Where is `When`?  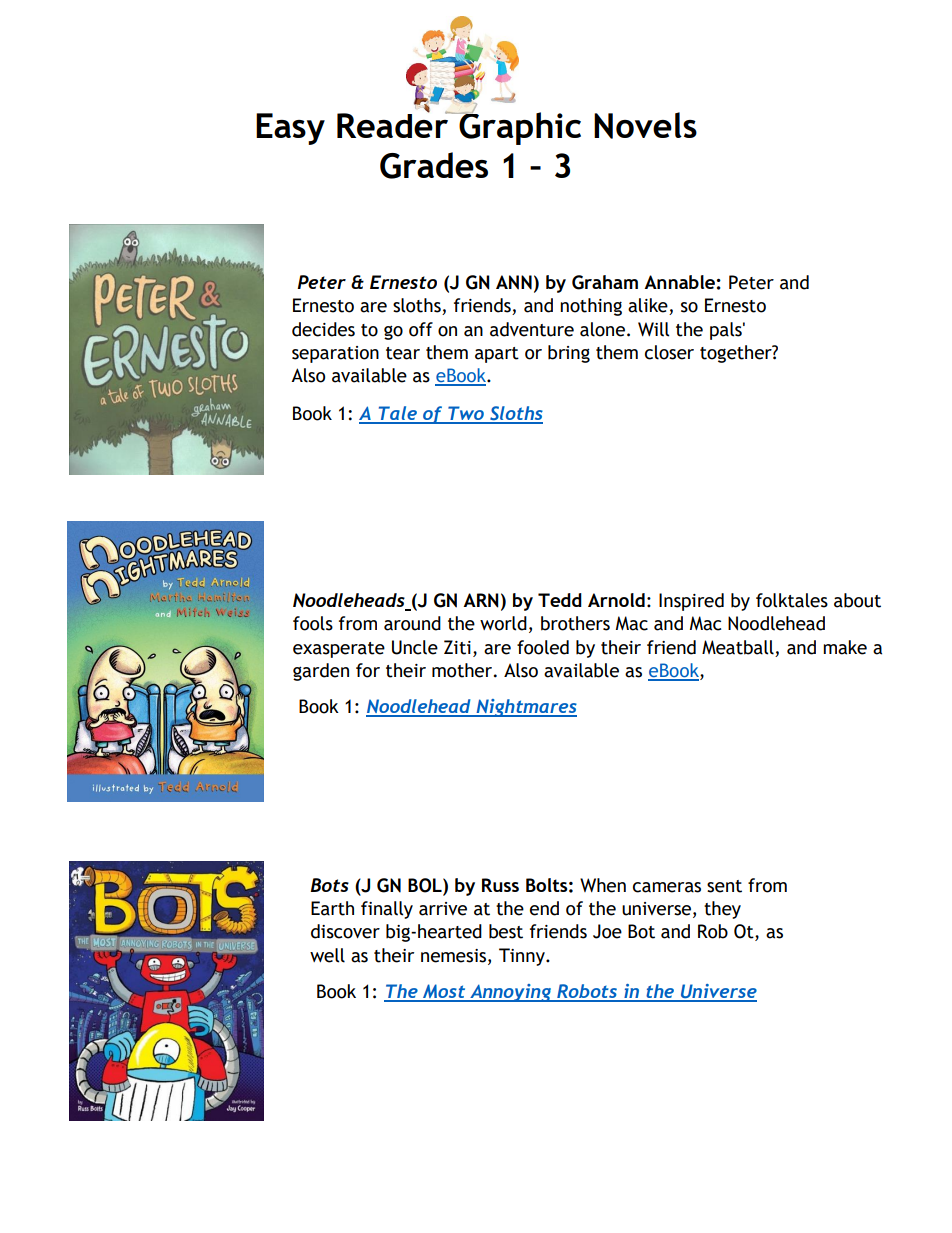
When is located at coordinates (603, 885).
